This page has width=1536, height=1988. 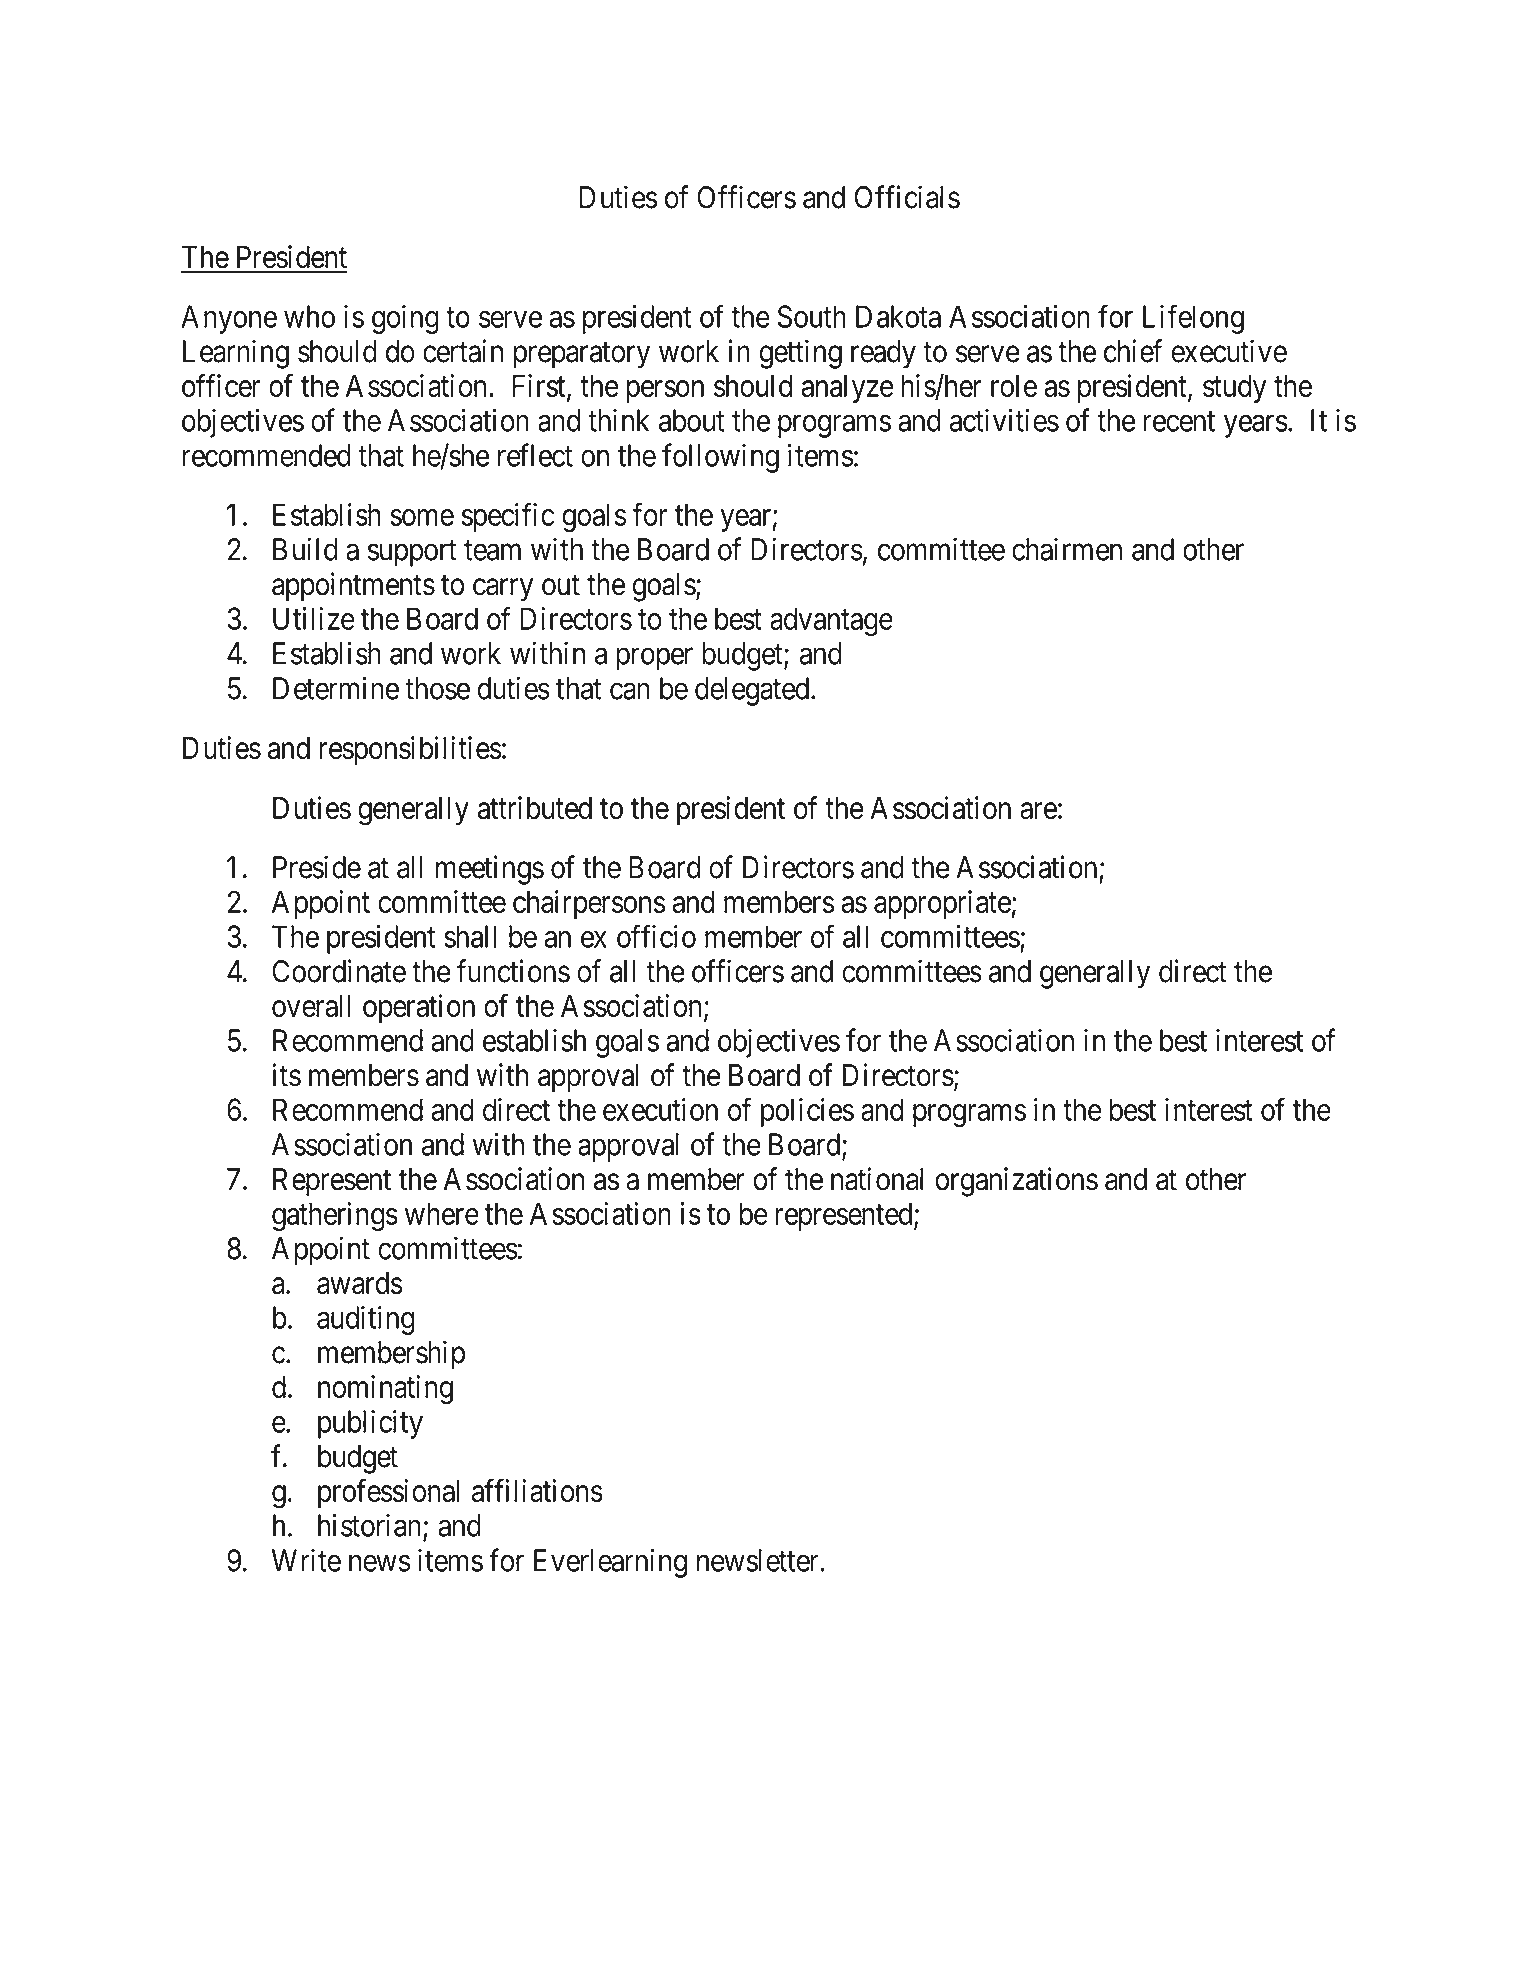 What do you see at coordinates (369, 1525) in the page?
I see `historian` at bounding box center [369, 1525].
